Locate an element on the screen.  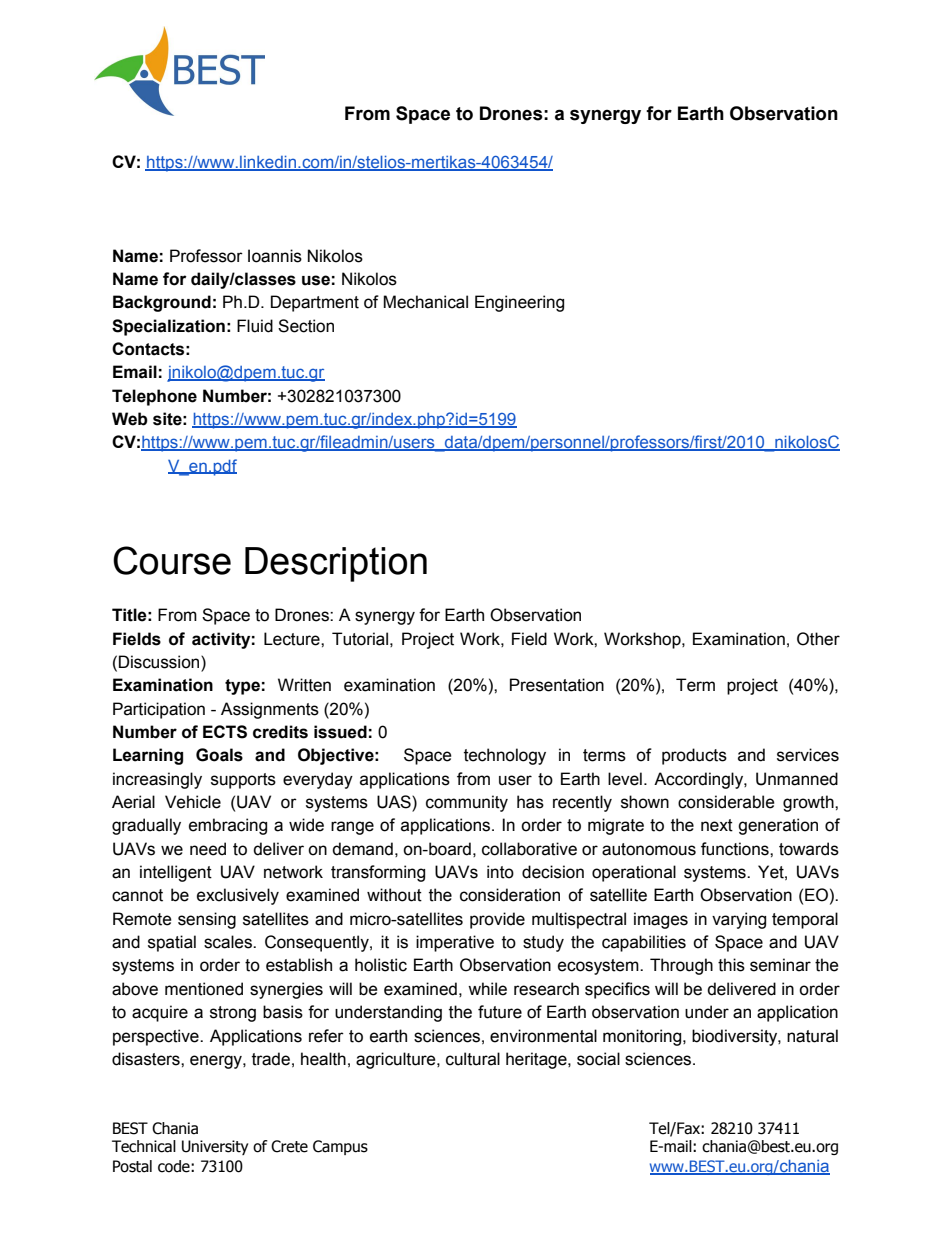
technology is located at coordinates (505, 756).
